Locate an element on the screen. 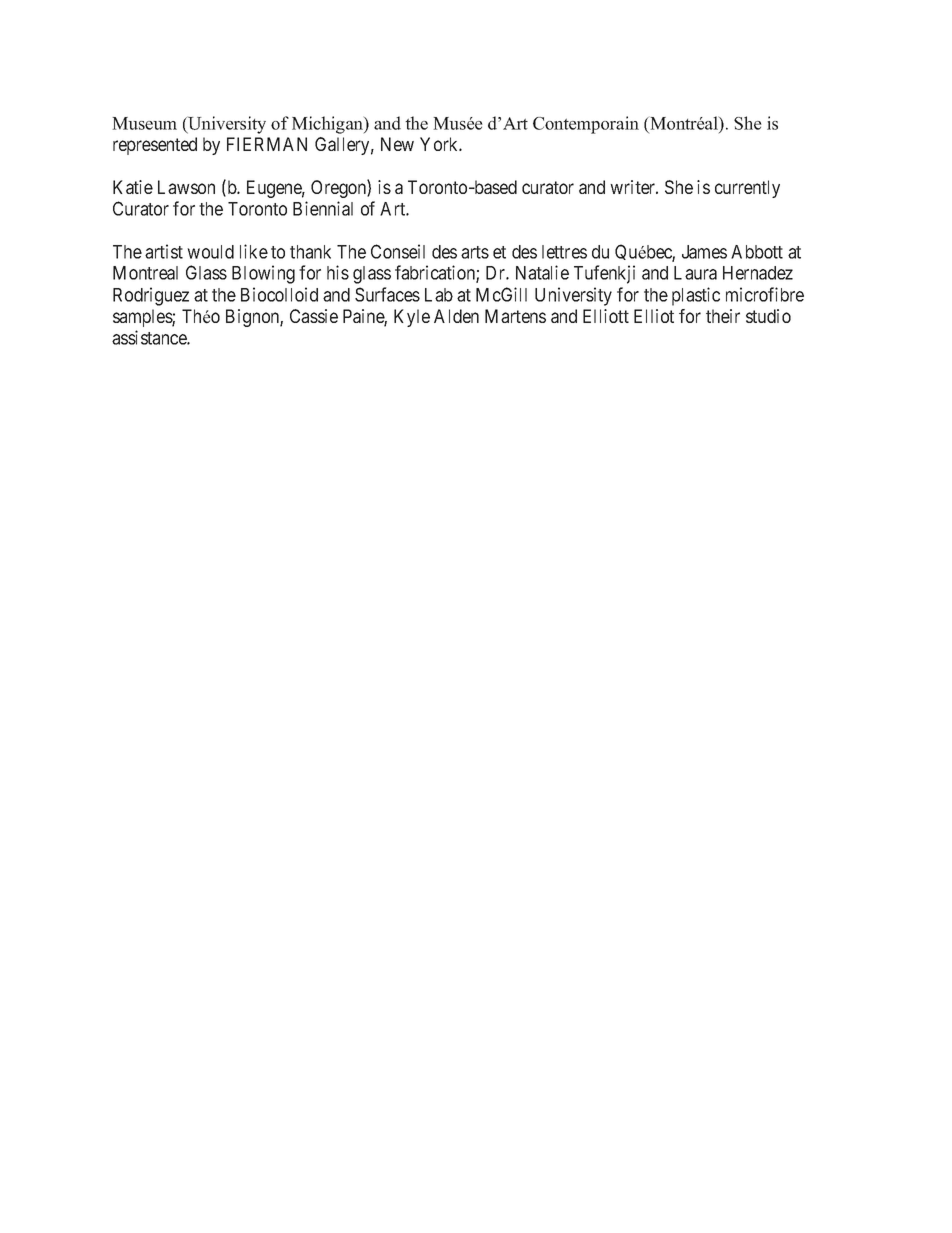  Museum is located at coordinates (144, 123).
